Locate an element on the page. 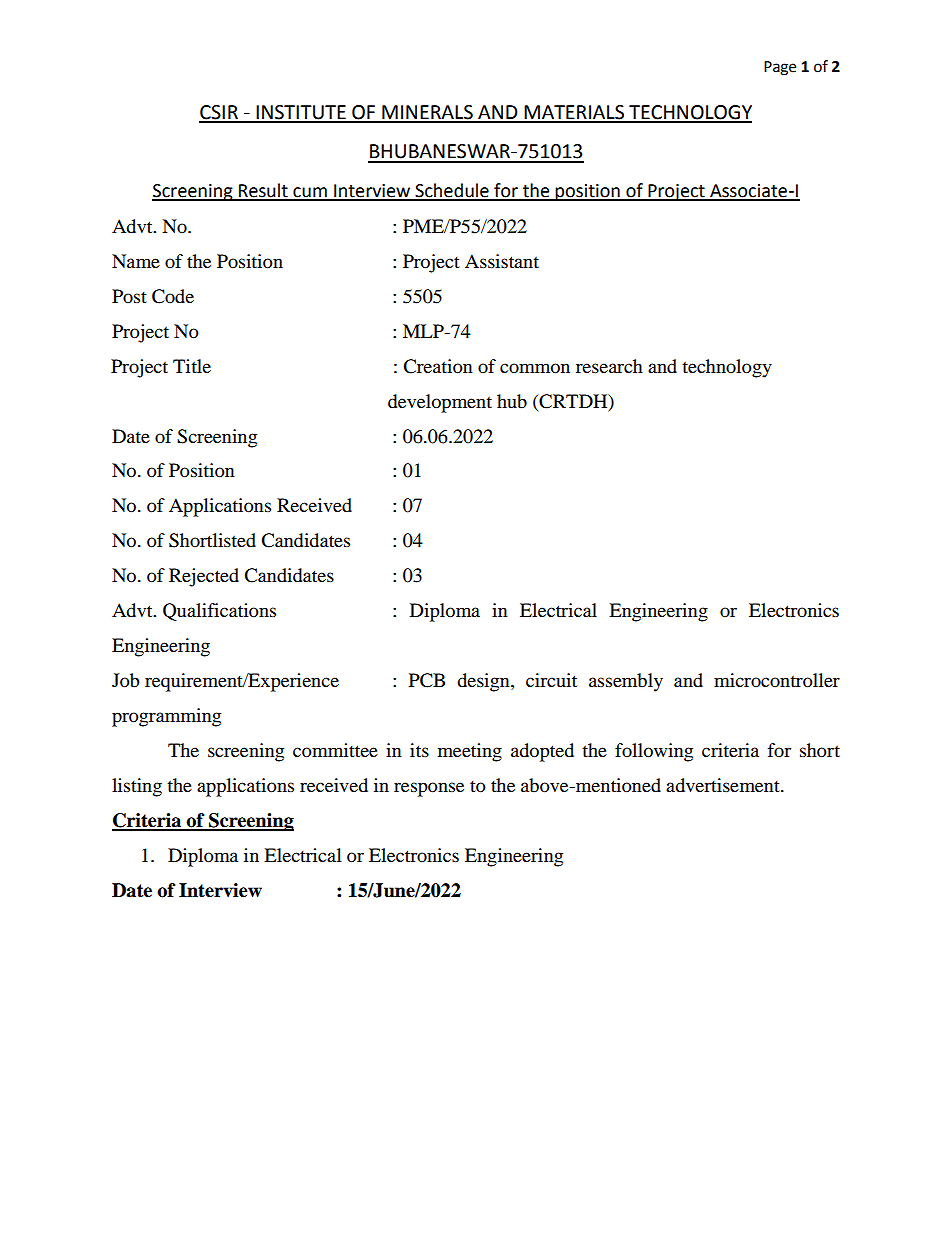  advertisement is located at coordinates (724, 785).
